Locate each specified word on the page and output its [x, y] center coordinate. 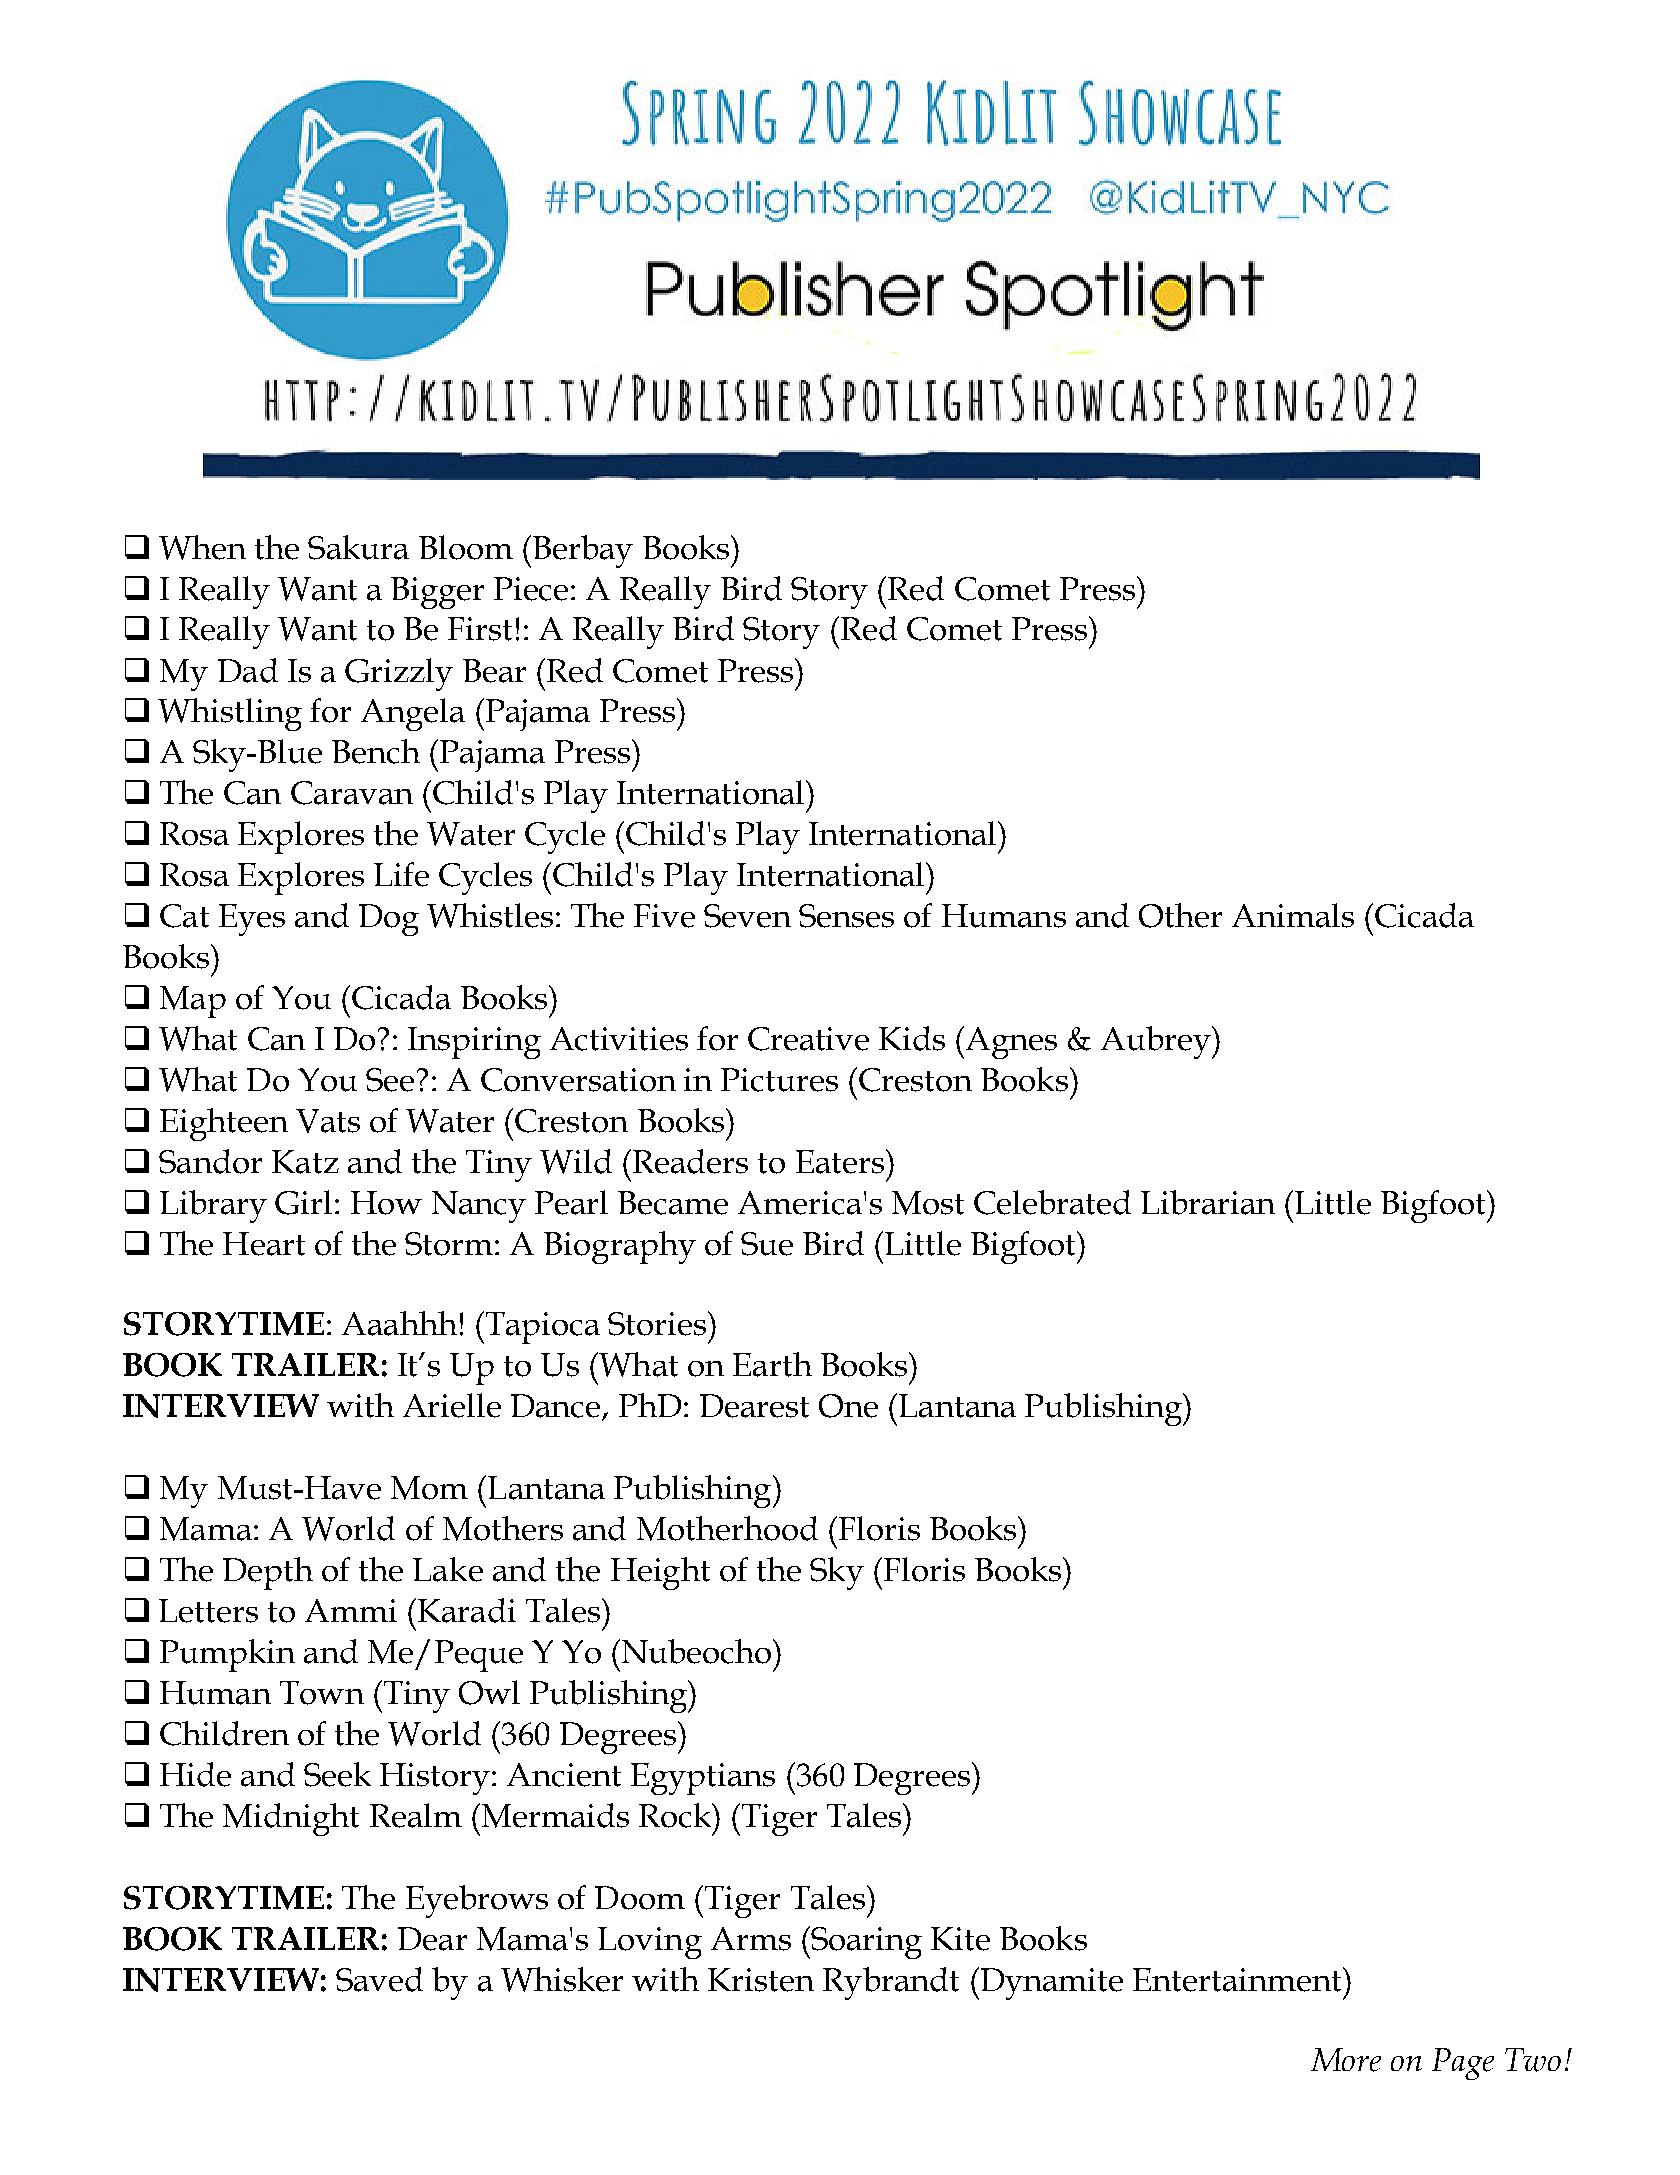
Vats [328, 1121]
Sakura [358, 547]
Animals [1293, 915]
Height [660, 1573]
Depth [268, 1573]
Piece [531, 589]
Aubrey [1157, 1042]
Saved [379, 1979]
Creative [808, 1039]
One [848, 1406]
